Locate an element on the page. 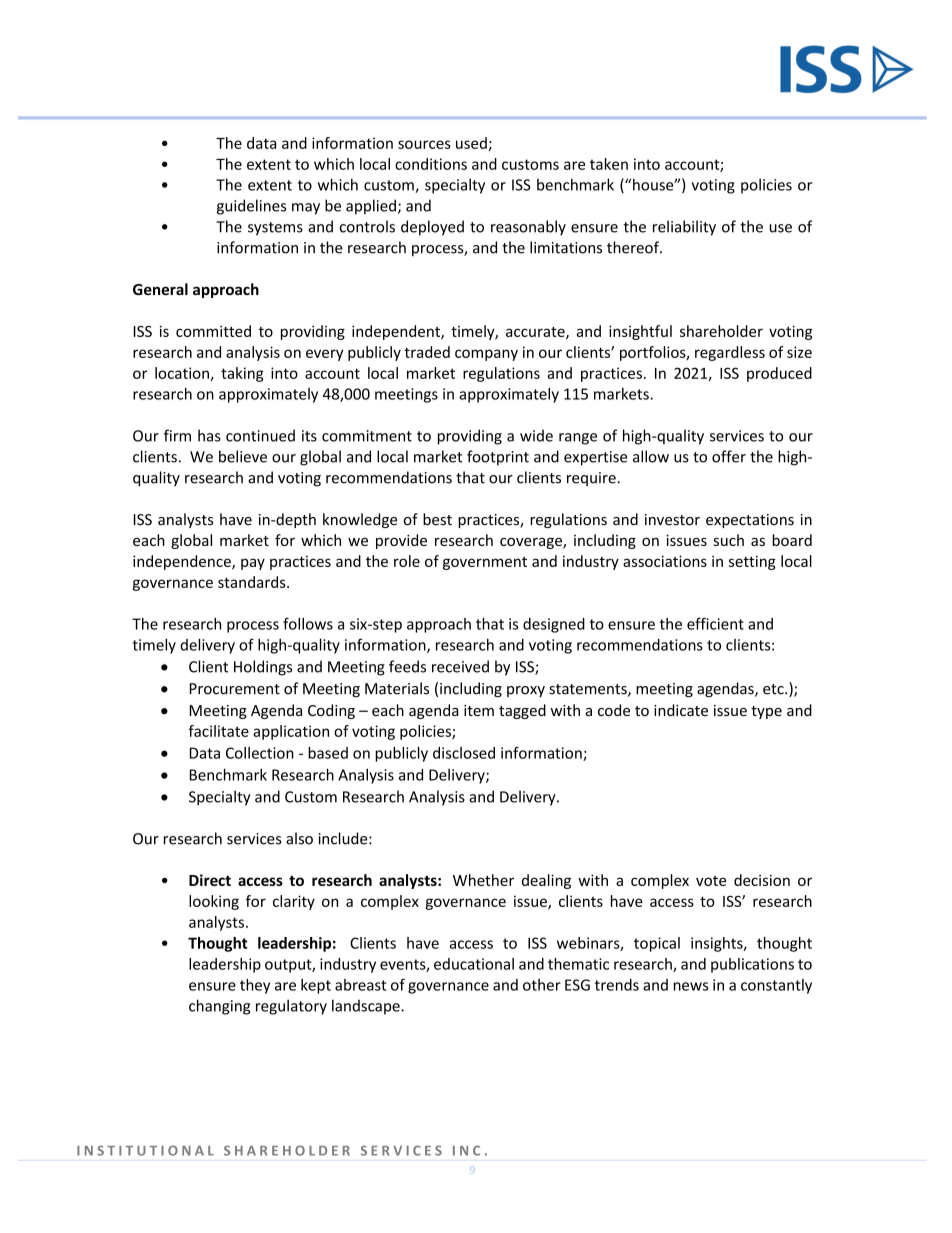 Image resolution: width=952 pixels, height=1233 pixels. guidelines is located at coordinates (251, 207).
